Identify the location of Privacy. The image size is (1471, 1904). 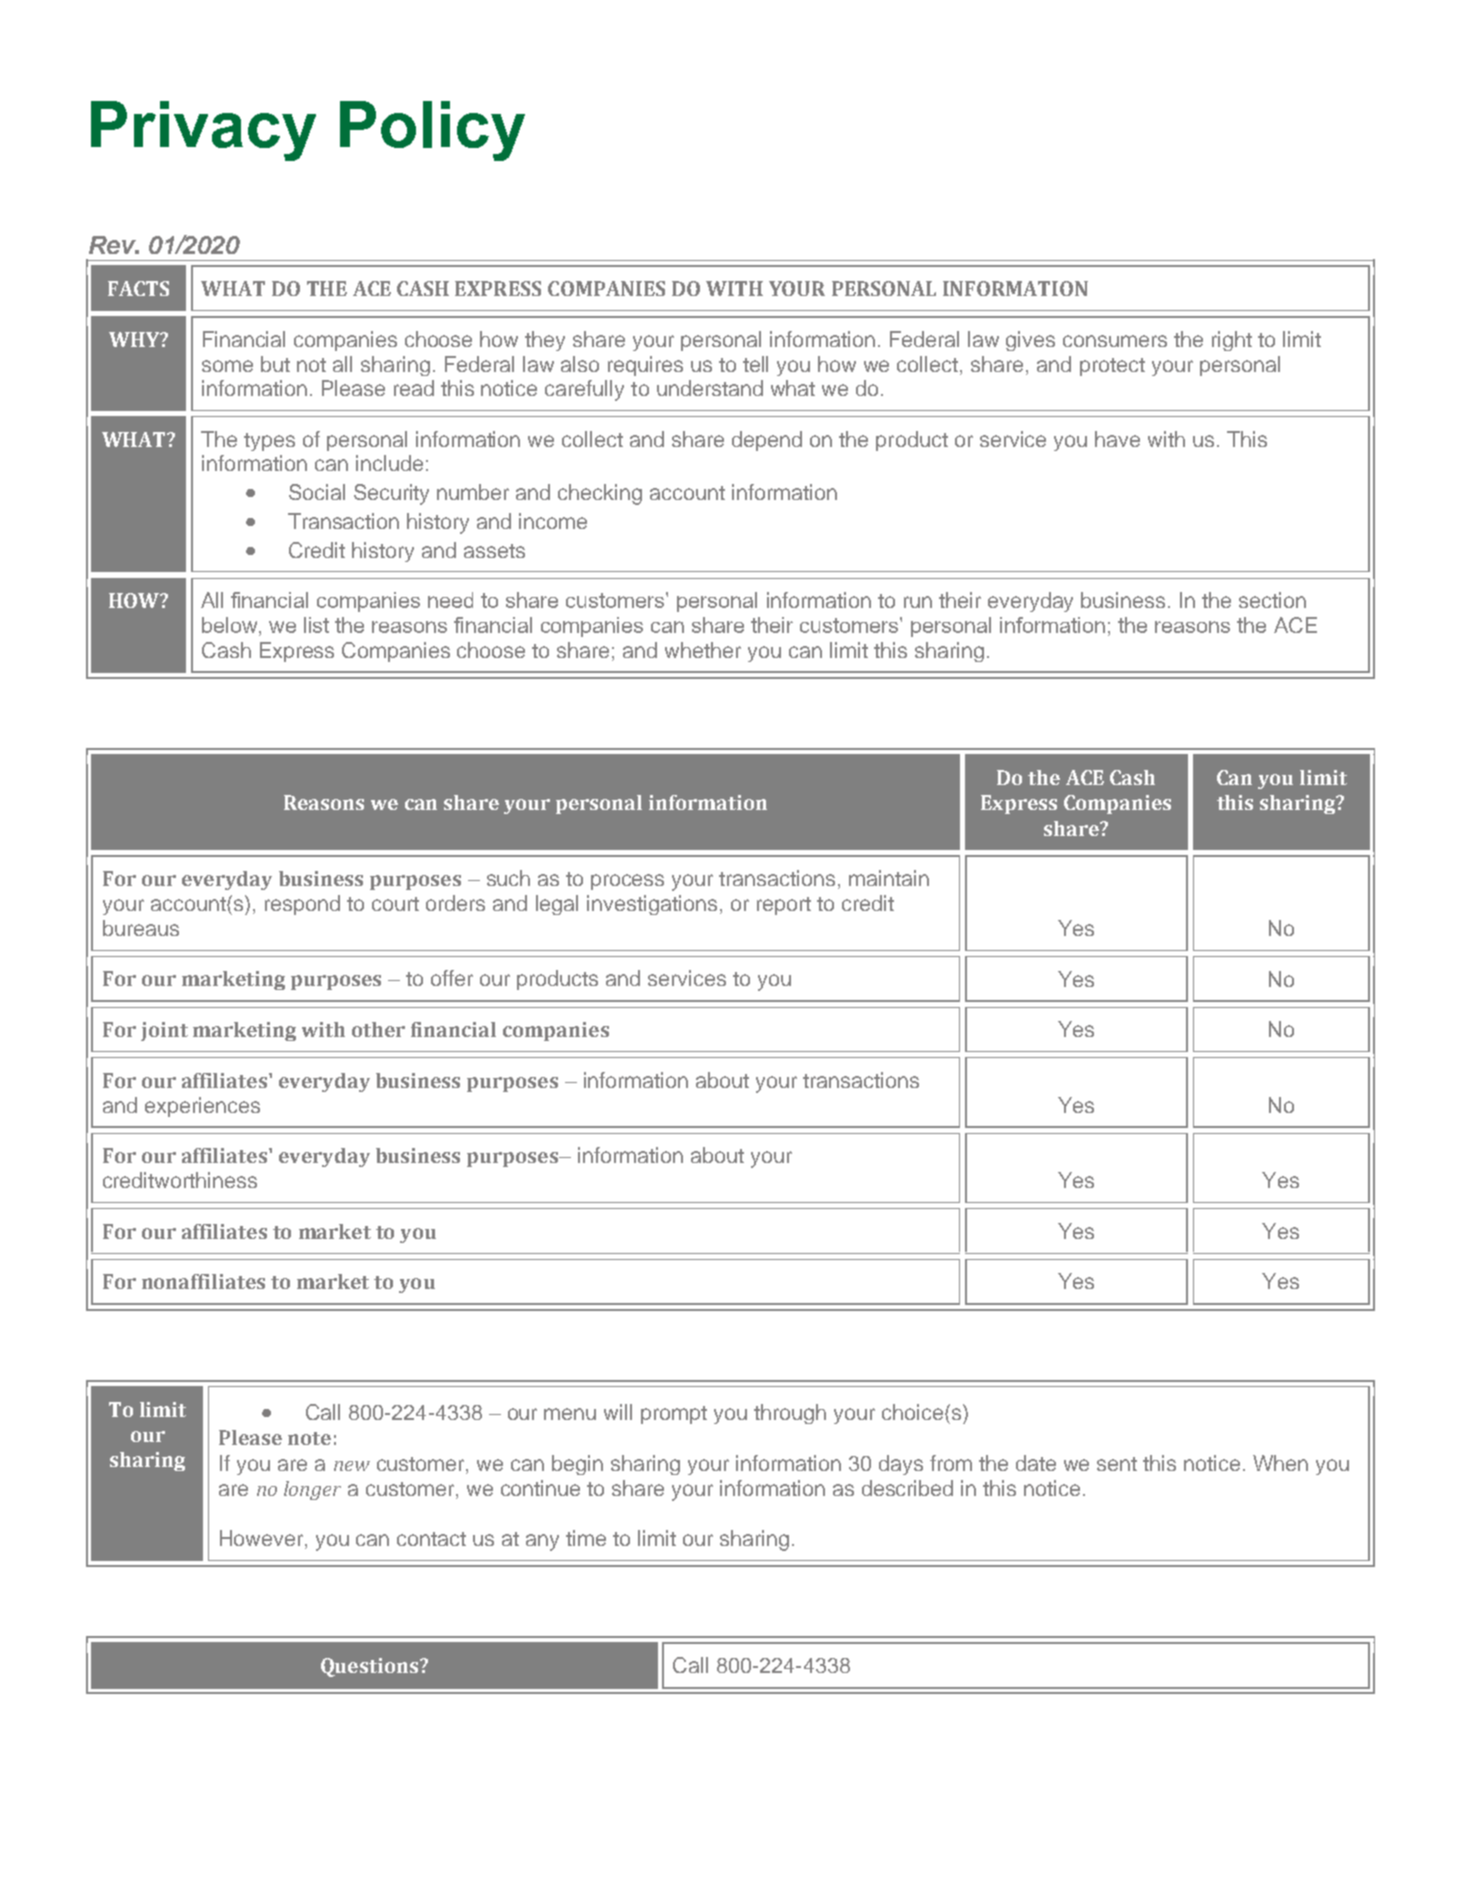
(203, 131).
